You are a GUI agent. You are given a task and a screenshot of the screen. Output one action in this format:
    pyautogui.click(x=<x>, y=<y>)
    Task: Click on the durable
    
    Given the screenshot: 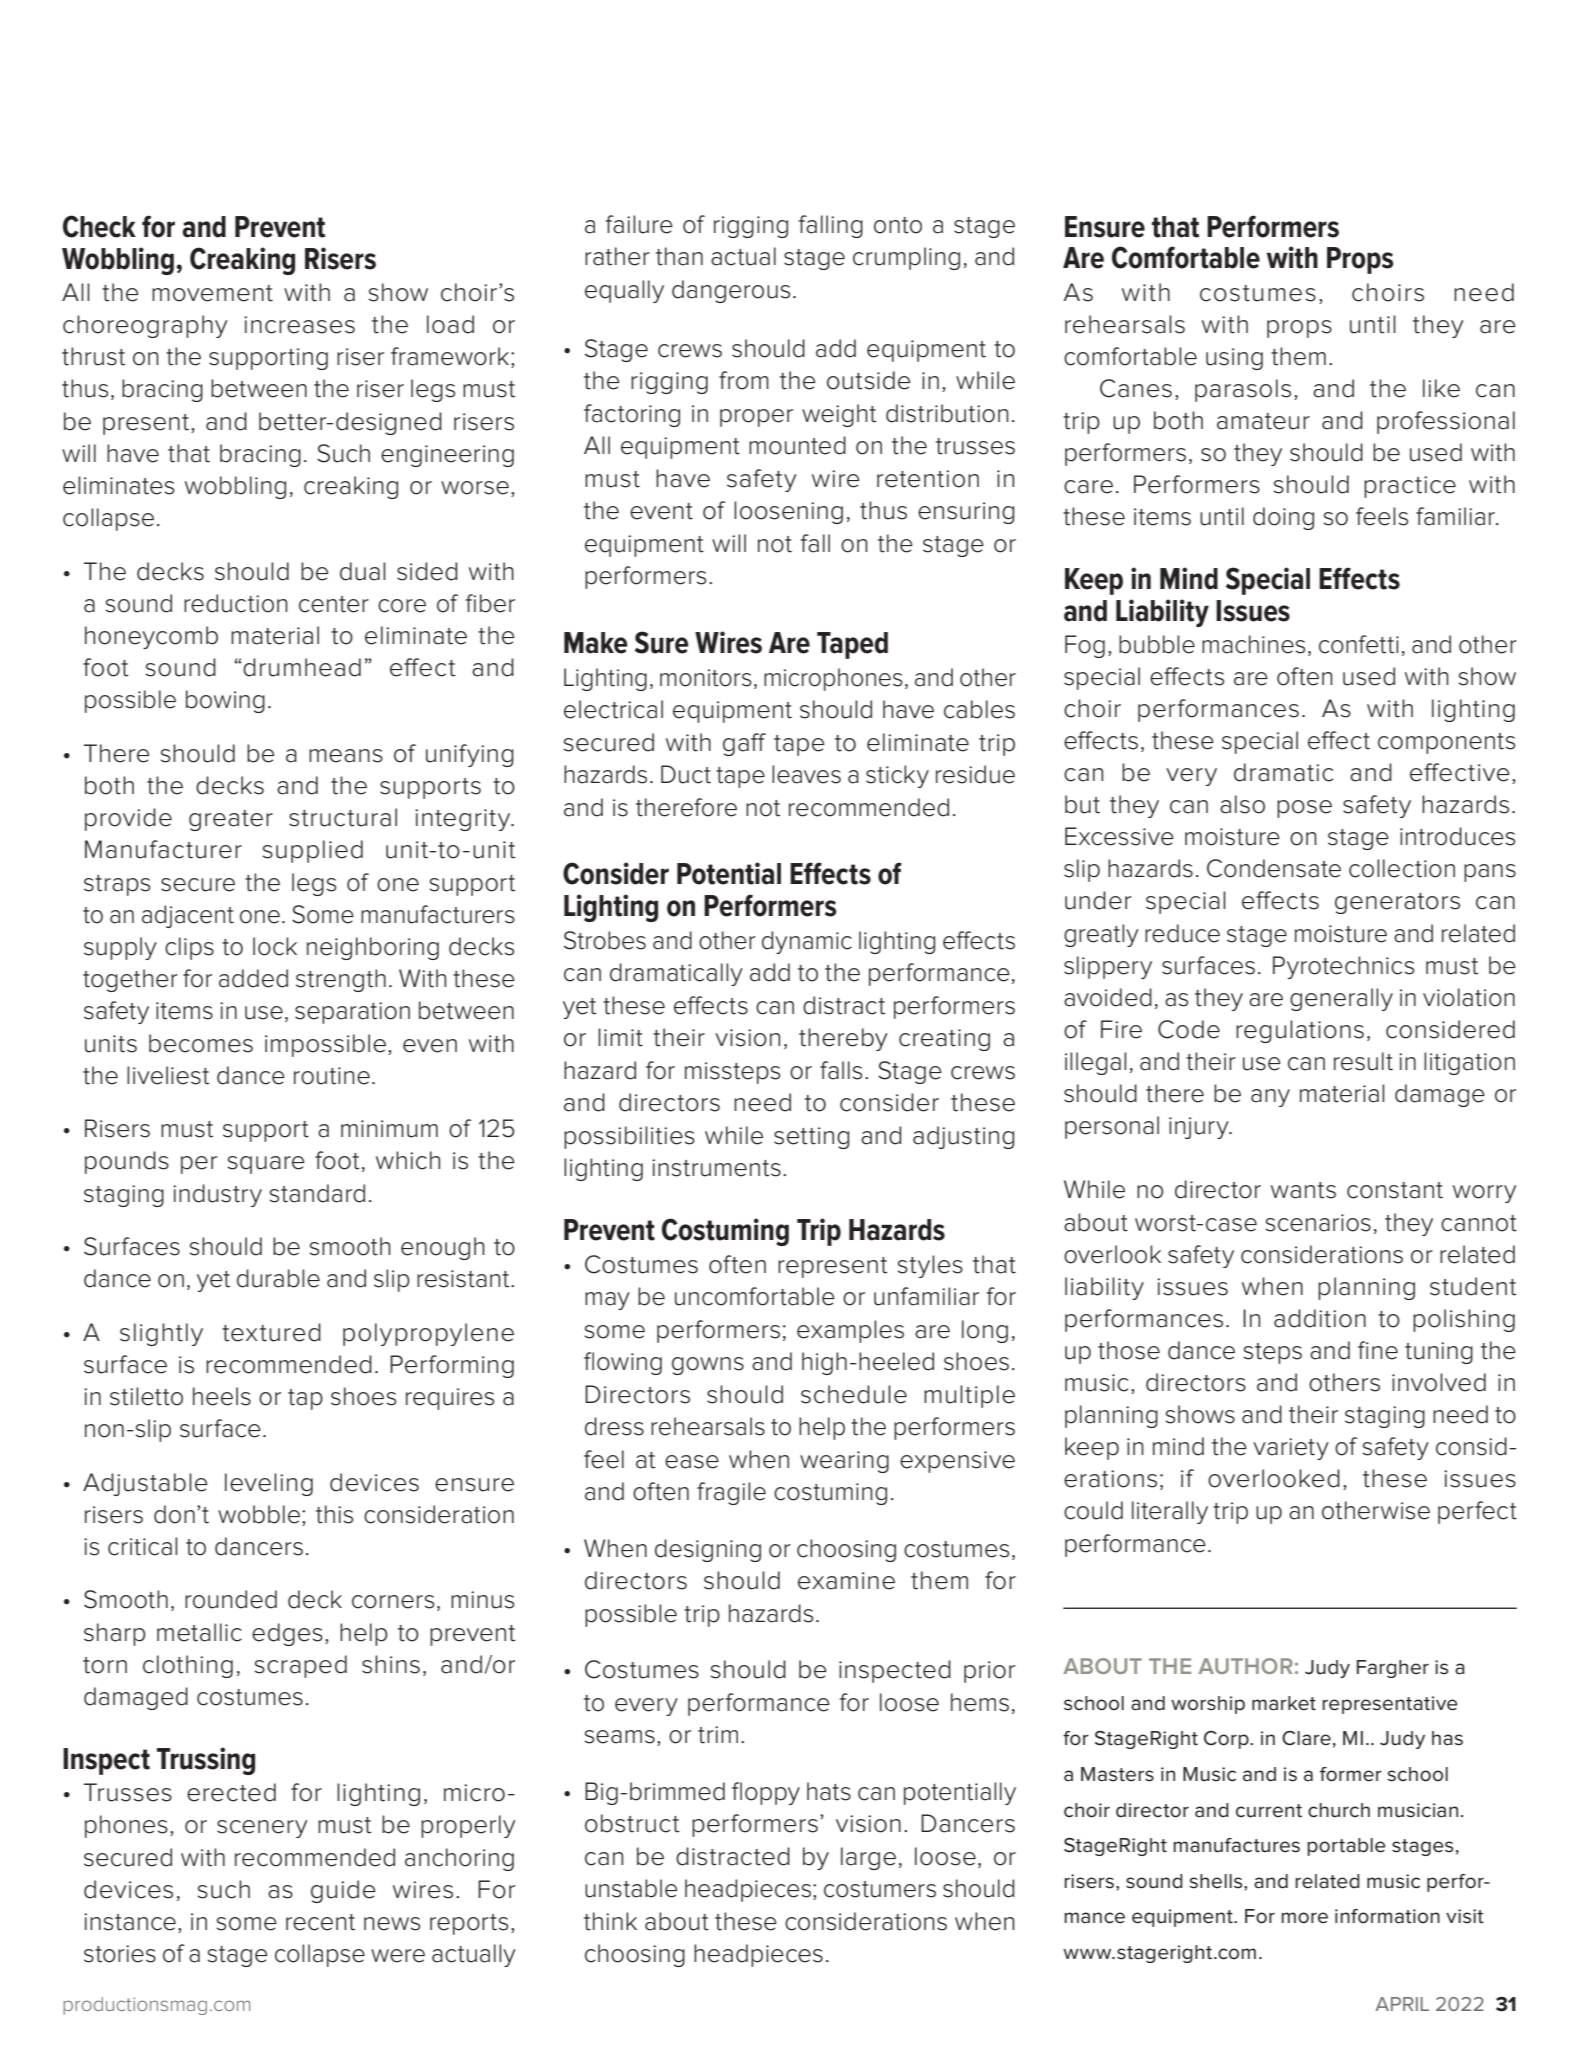 What is the action you would take?
    pyautogui.click(x=278, y=1278)
